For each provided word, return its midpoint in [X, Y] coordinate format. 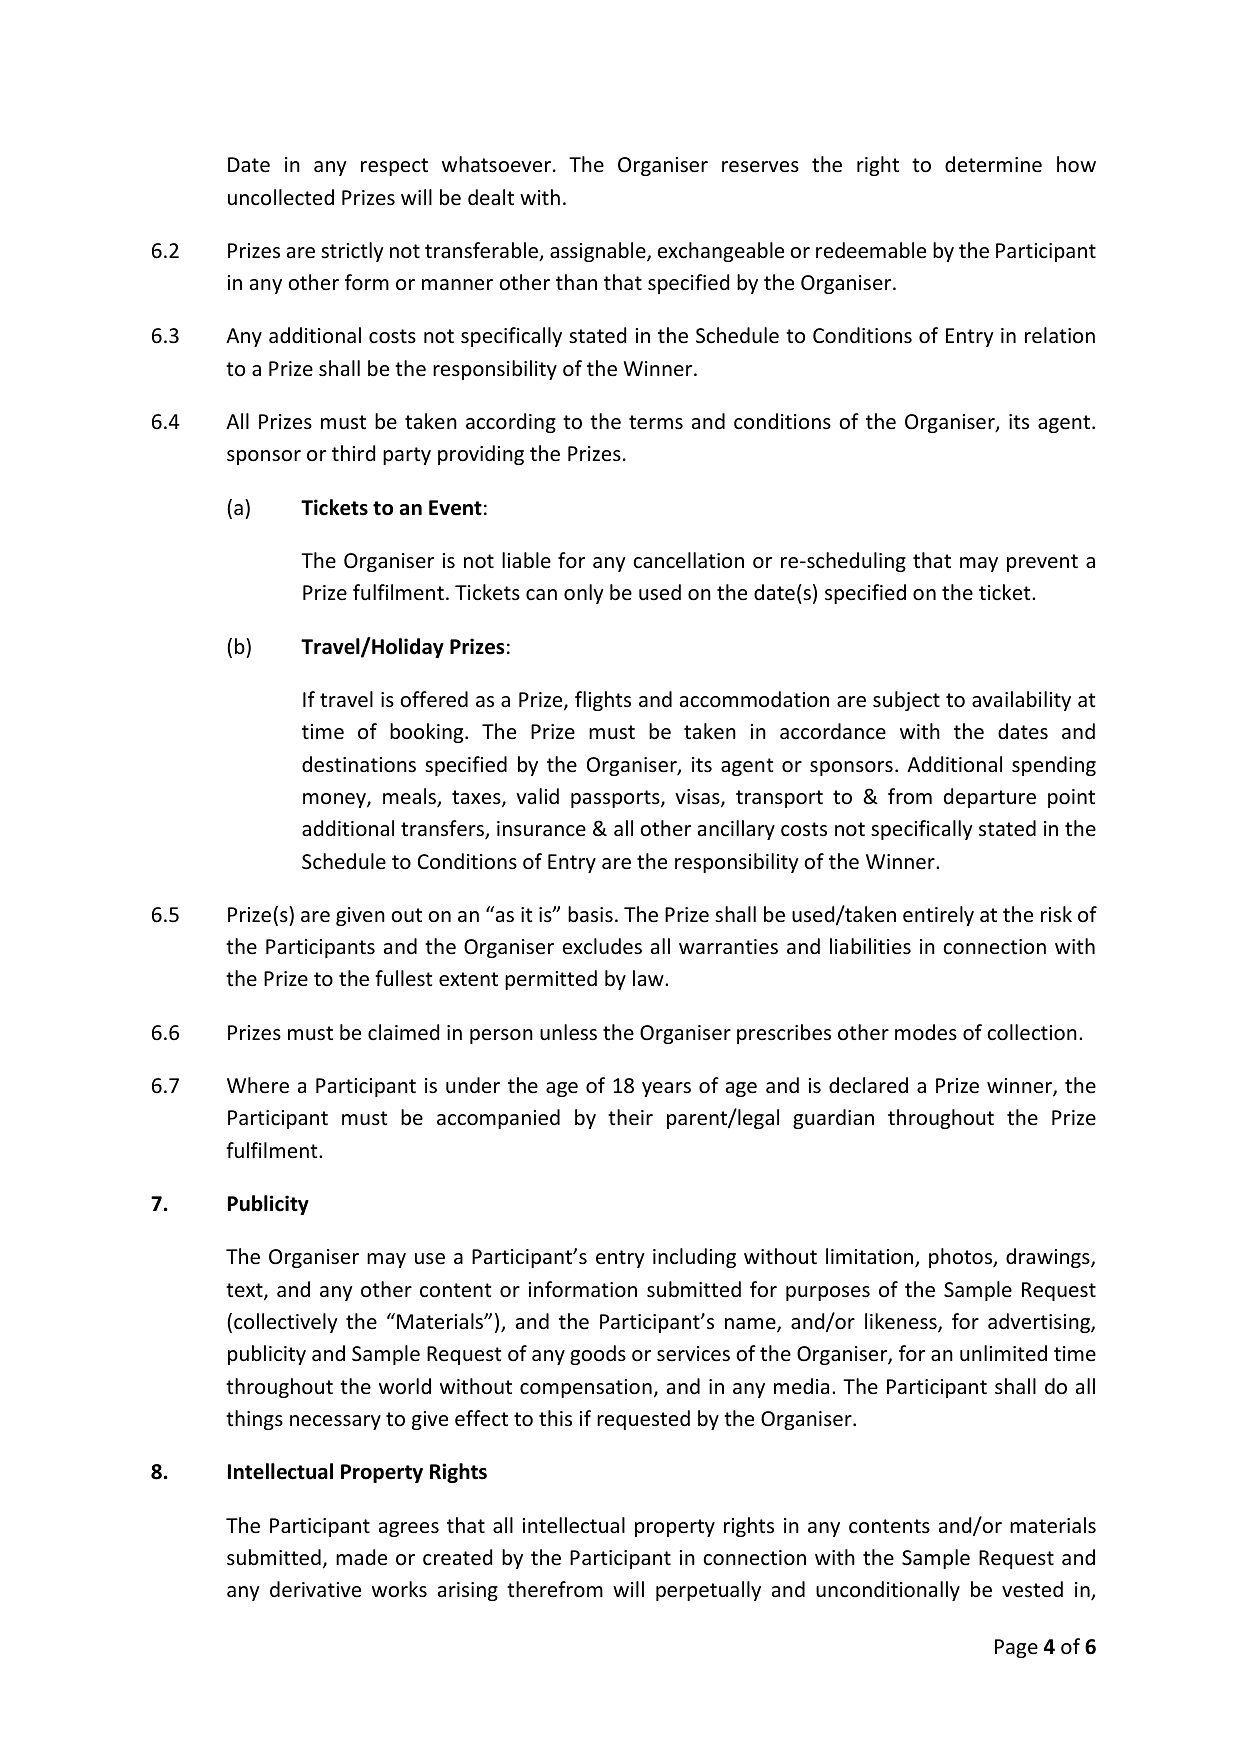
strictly [352, 252]
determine [993, 164]
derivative [315, 1589]
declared [868, 1085]
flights [603, 701]
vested [1032, 1589]
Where [258, 1085]
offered [434, 699]
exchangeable [721, 252]
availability [1021, 701]
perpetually [708, 1591]
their [630, 1117]
